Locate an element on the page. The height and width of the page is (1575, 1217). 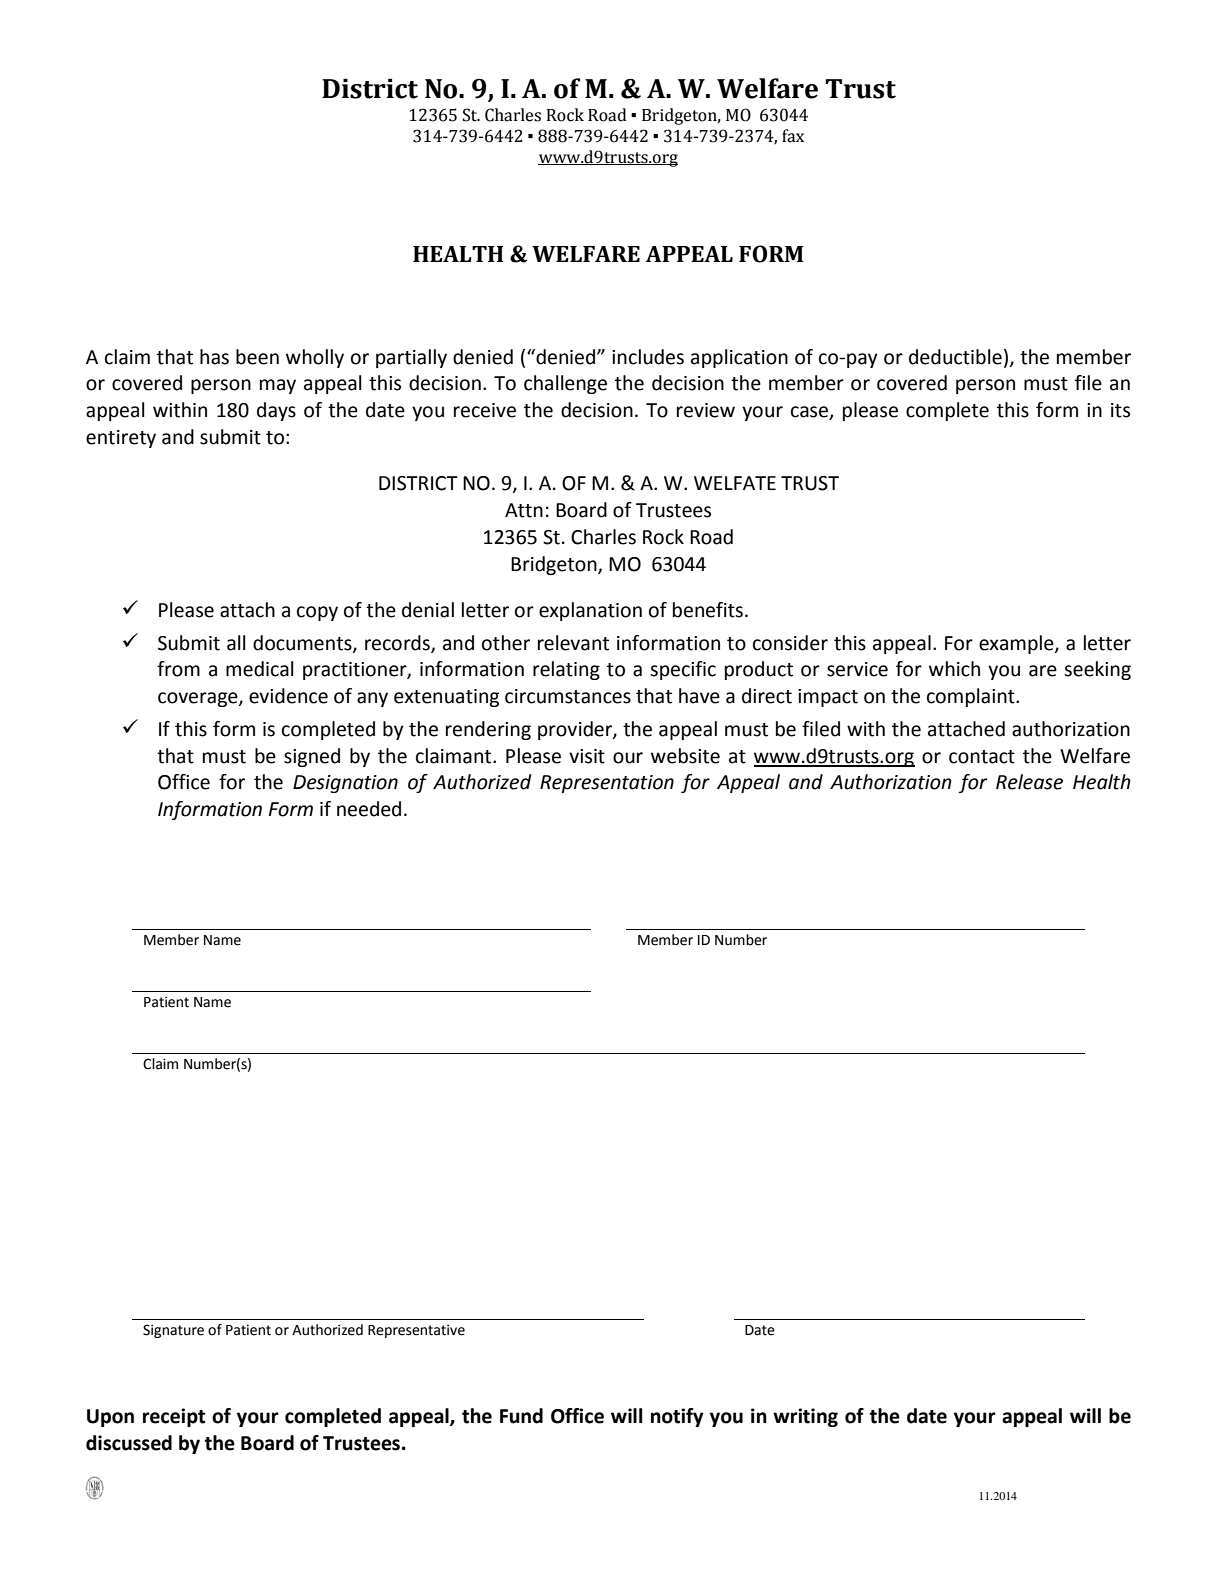
challenge is located at coordinates (565, 384).
